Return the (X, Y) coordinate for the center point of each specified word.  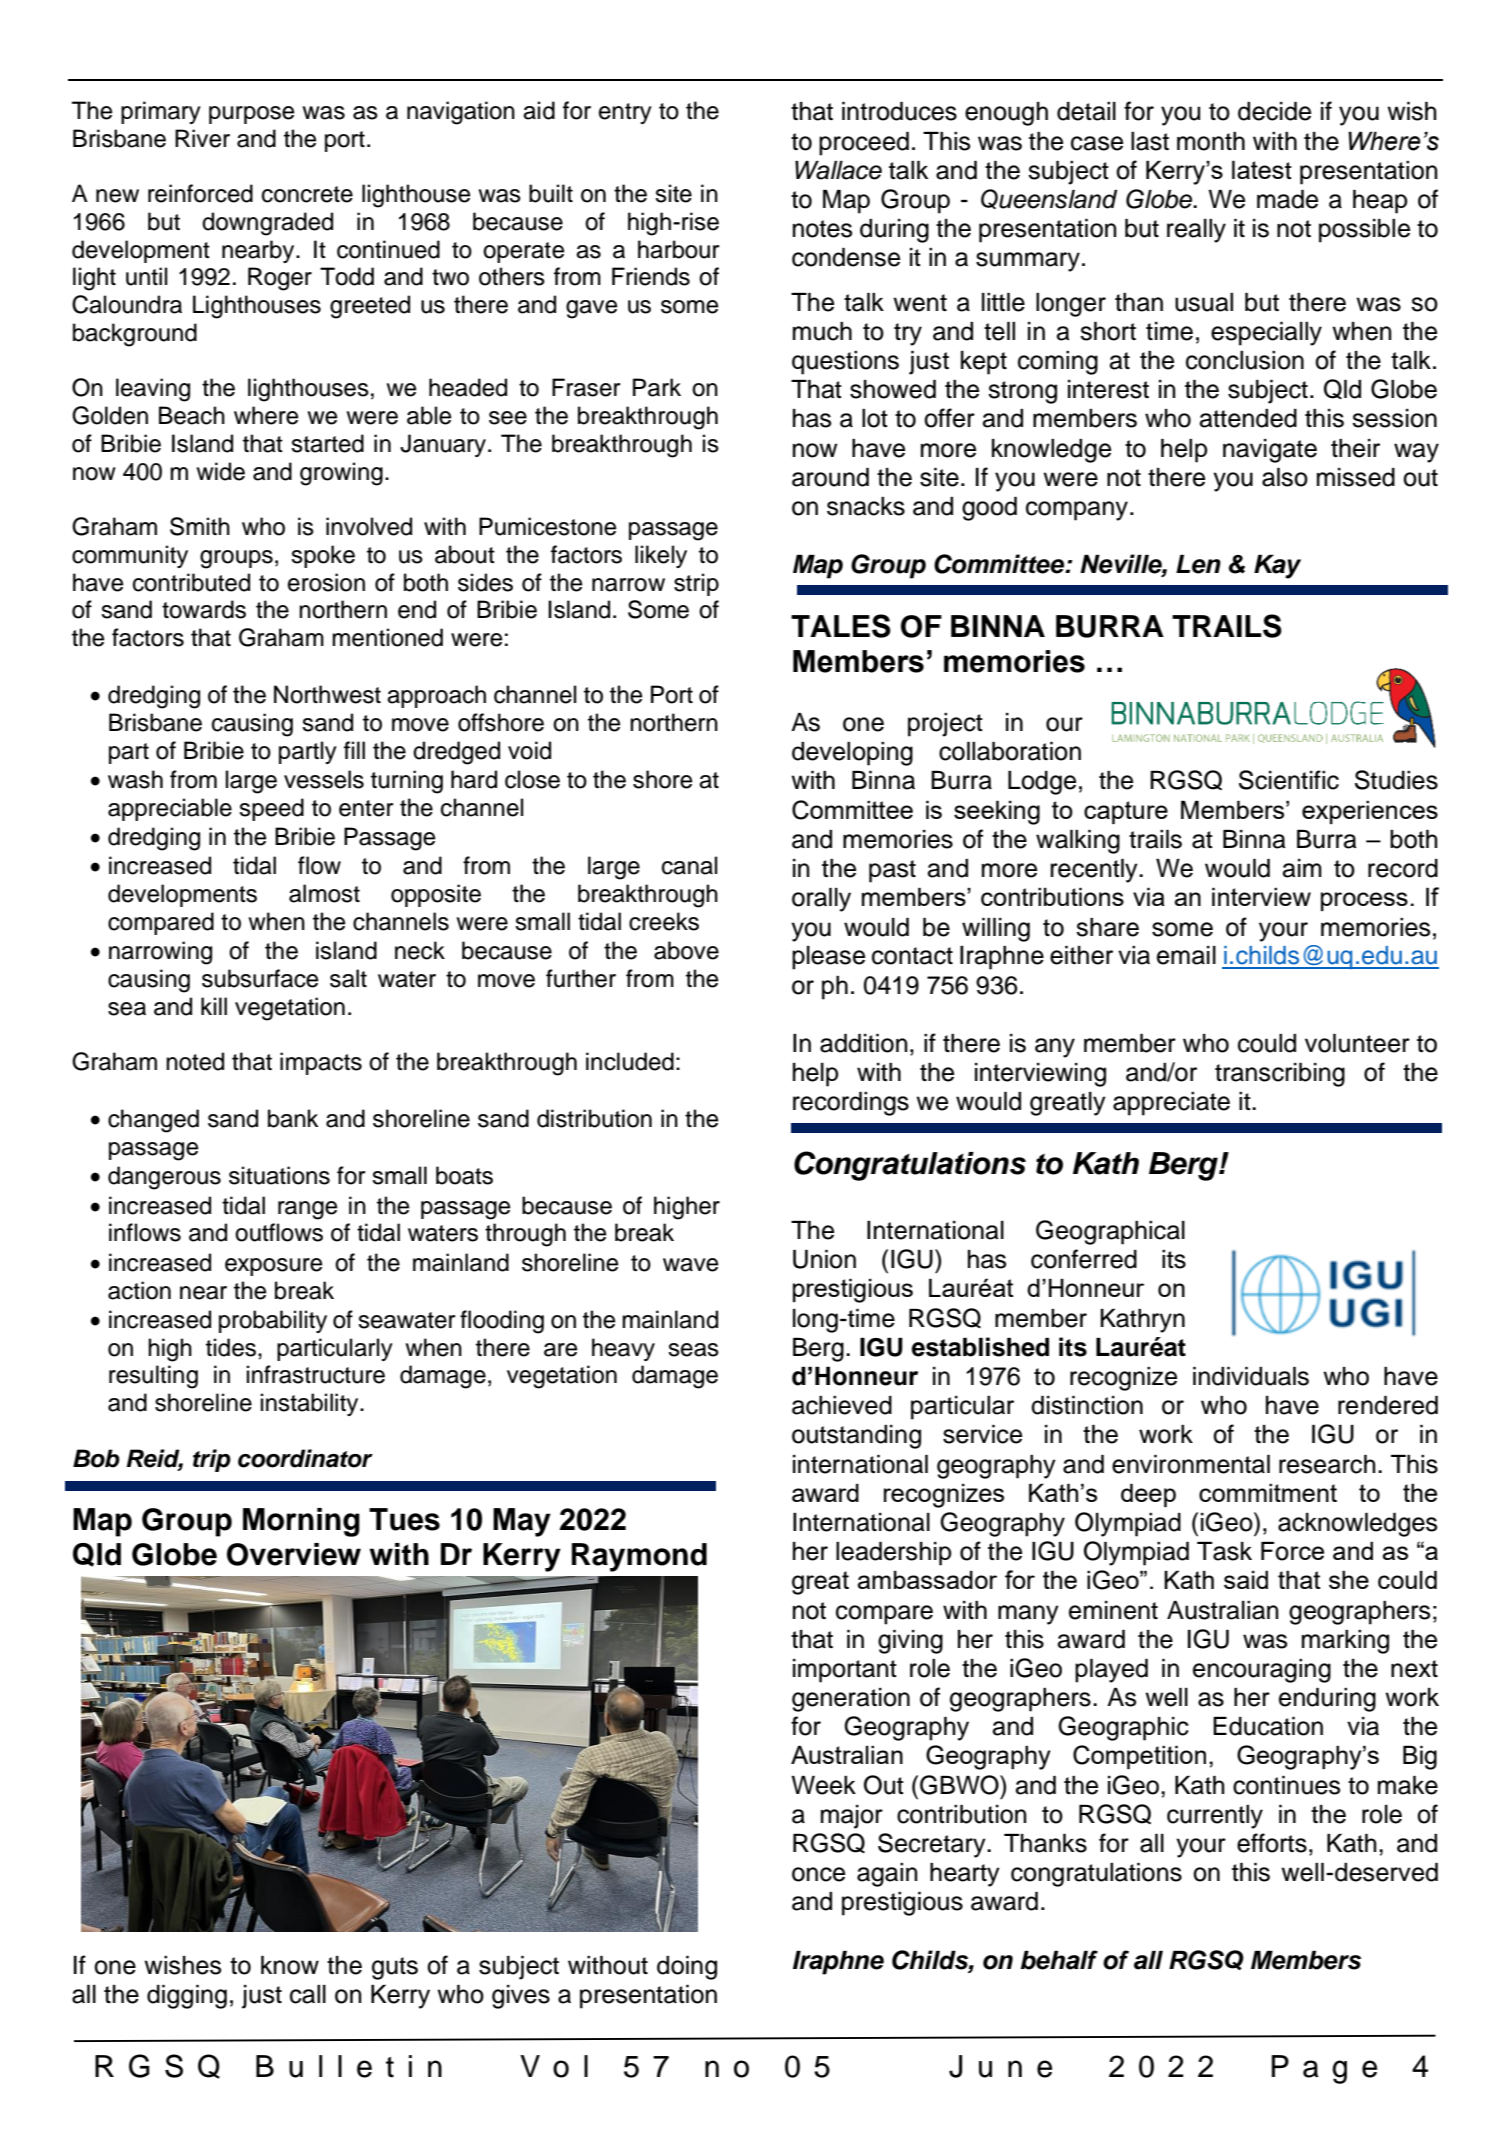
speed (271, 809)
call (308, 1994)
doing (687, 1968)
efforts (1272, 1843)
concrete (307, 194)
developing (852, 754)
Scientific (1289, 780)
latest (1262, 169)
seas (693, 1350)
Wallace (838, 170)
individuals (1251, 1376)
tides (231, 1347)
